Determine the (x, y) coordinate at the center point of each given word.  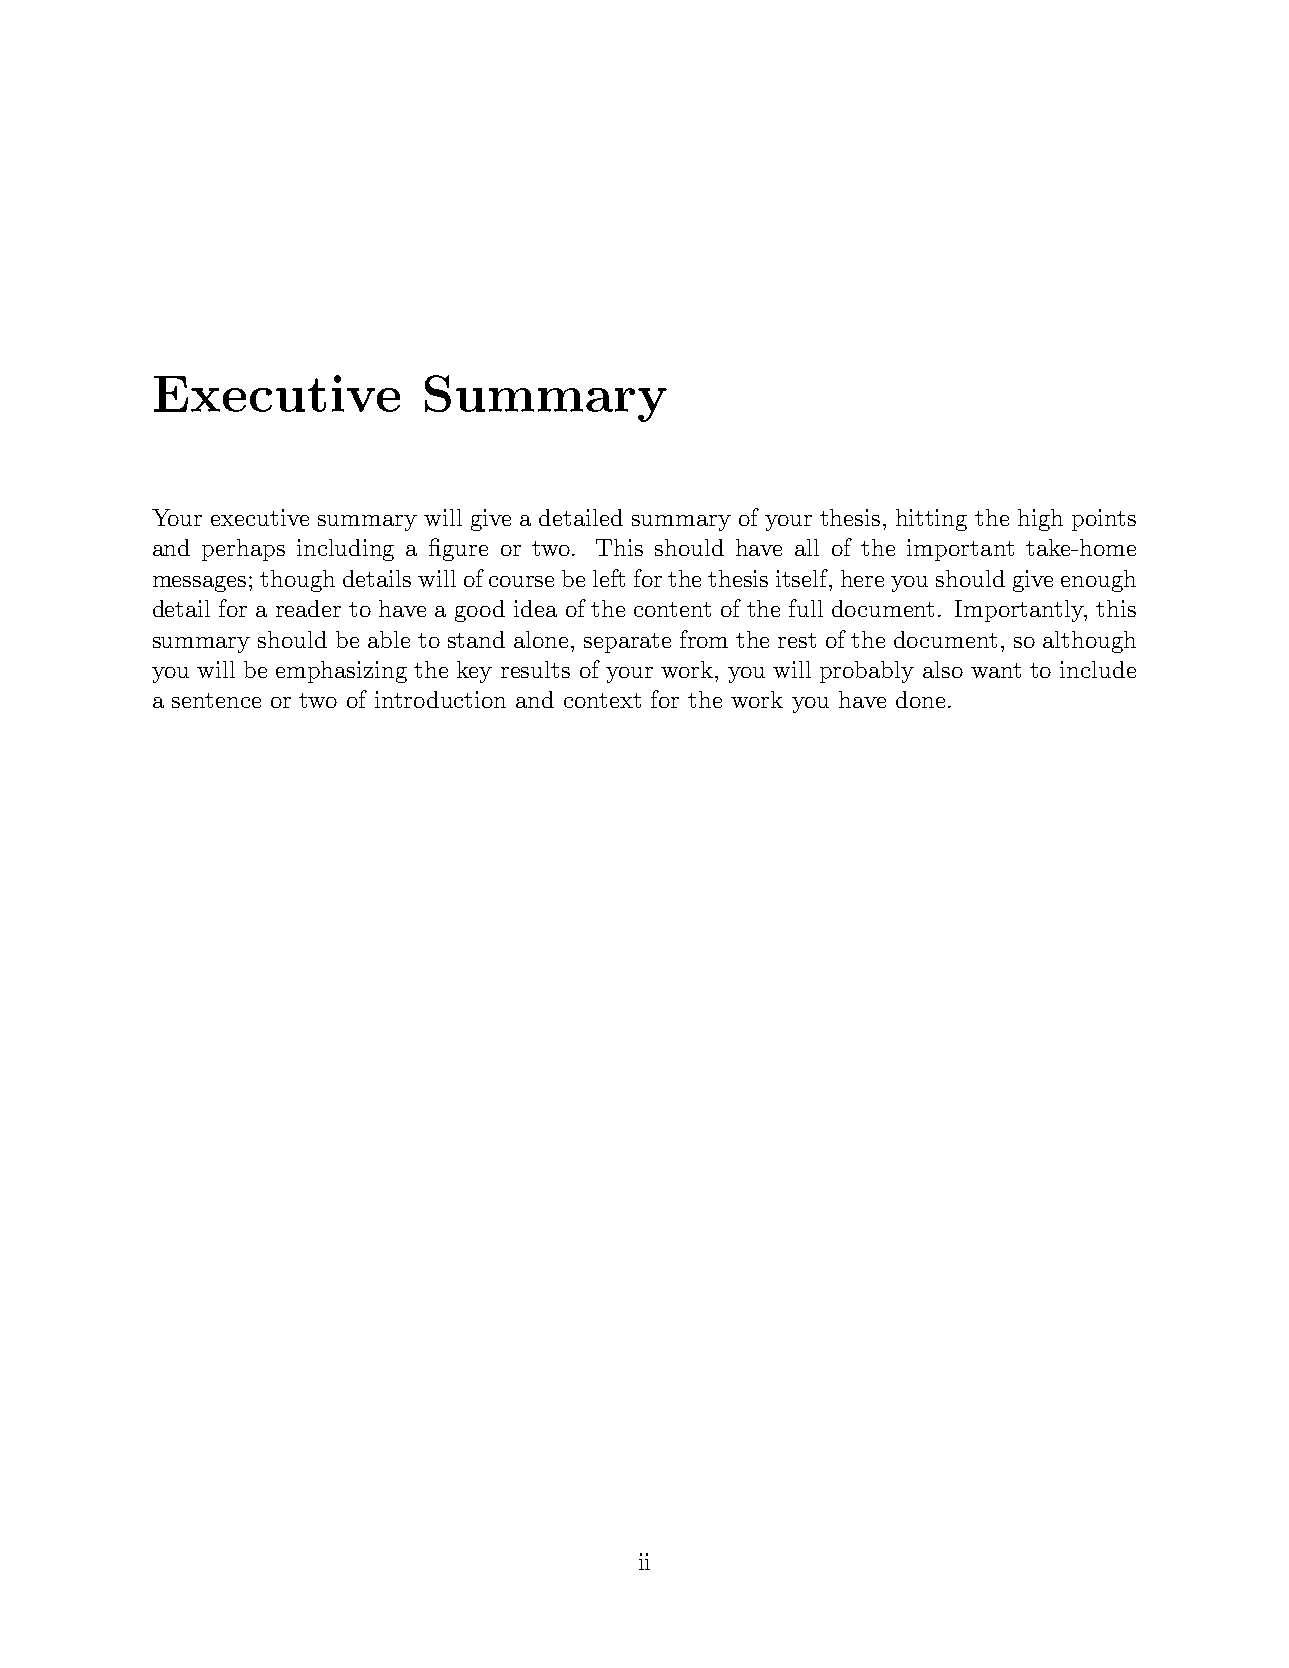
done (920, 699)
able (389, 639)
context (602, 700)
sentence (216, 700)
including (345, 550)
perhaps (243, 550)
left (609, 578)
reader (308, 608)
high (1040, 520)
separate (627, 643)
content (672, 609)
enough (1098, 581)
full (806, 608)
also (943, 669)
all (807, 547)
